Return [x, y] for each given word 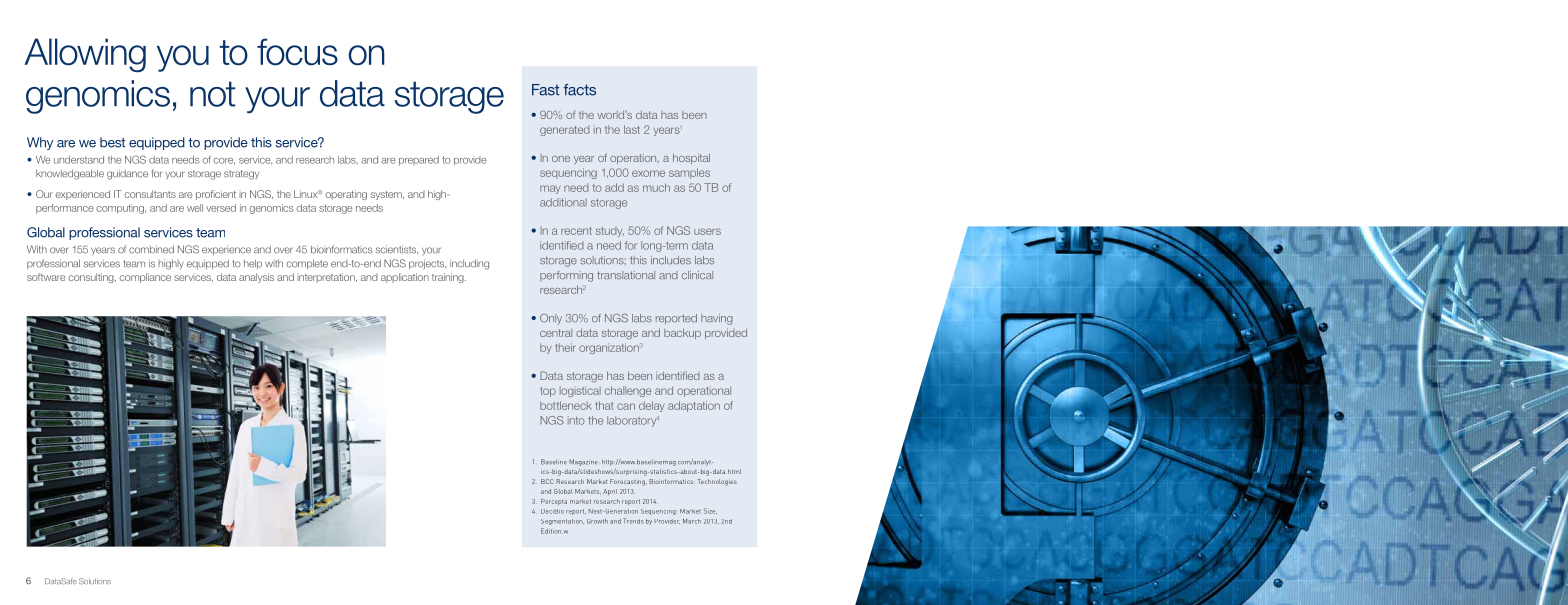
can [626, 406]
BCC [547, 481]
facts [579, 90]
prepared [419, 161]
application [405, 278]
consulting [92, 278]
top [548, 392]
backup [682, 334]
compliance [145, 278]
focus [297, 52]
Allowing [85, 55]
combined [151, 249]
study [610, 232]
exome [648, 173]
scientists [397, 249]
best [112, 142]
